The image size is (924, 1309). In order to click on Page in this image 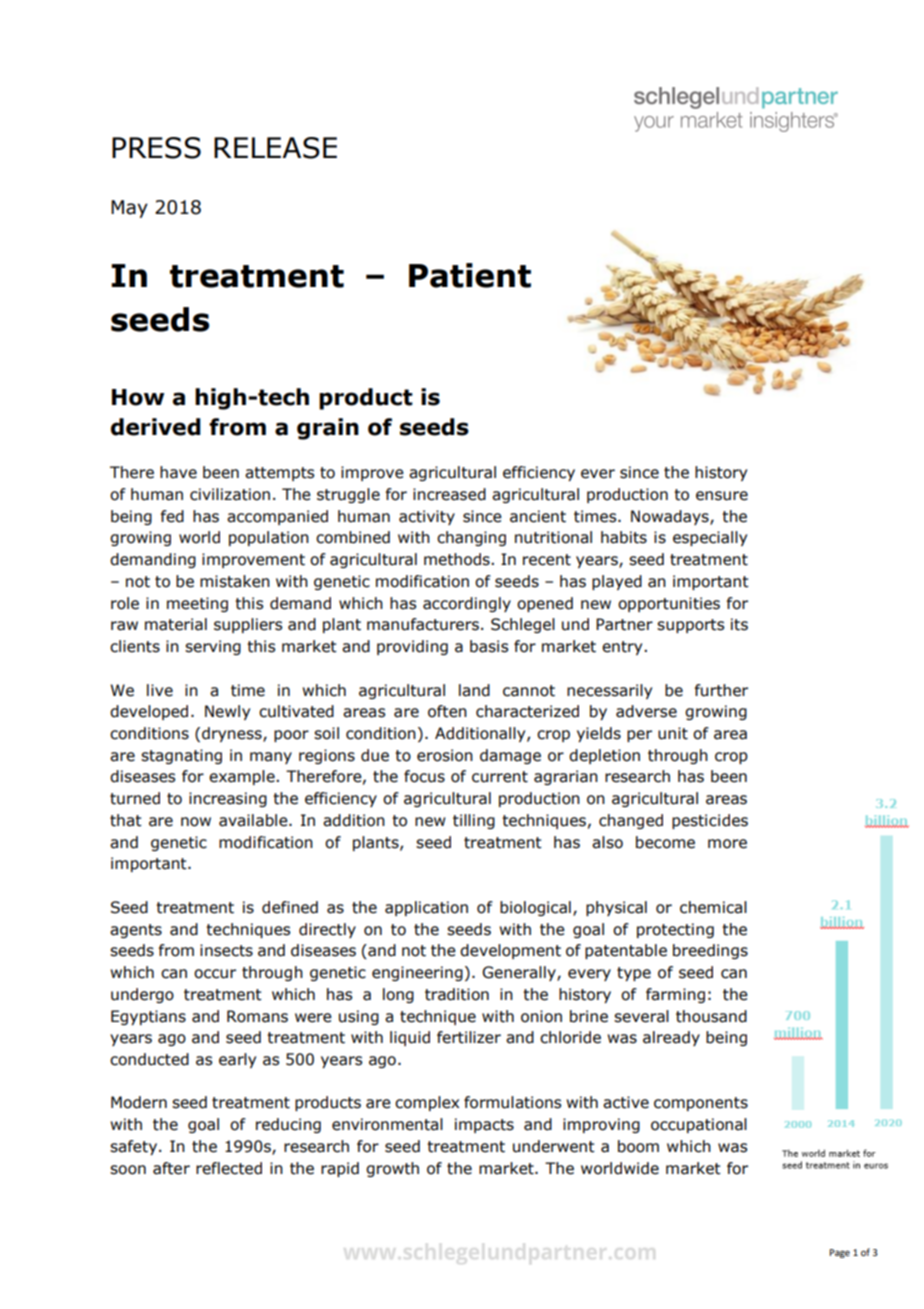, I will do `click(839, 1253)`.
